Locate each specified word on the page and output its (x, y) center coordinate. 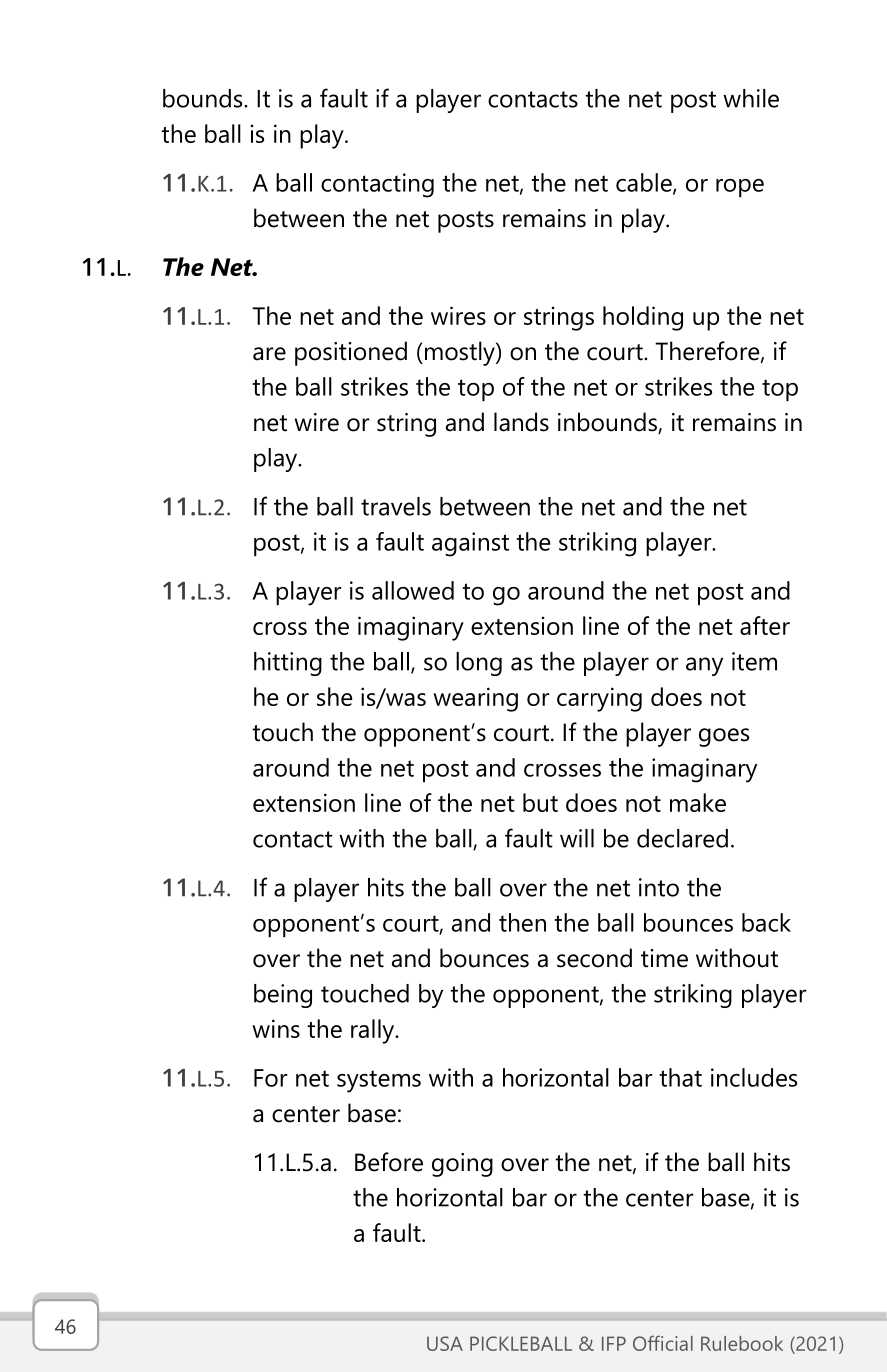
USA (445, 1343)
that (680, 1077)
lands (521, 422)
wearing (475, 699)
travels (396, 506)
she (334, 696)
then (522, 922)
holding (643, 318)
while (751, 98)
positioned (351, 353)
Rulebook (742, 1343)
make (698, 802)
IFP (614, 1343)
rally (374, 1031)
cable (645, 183)
